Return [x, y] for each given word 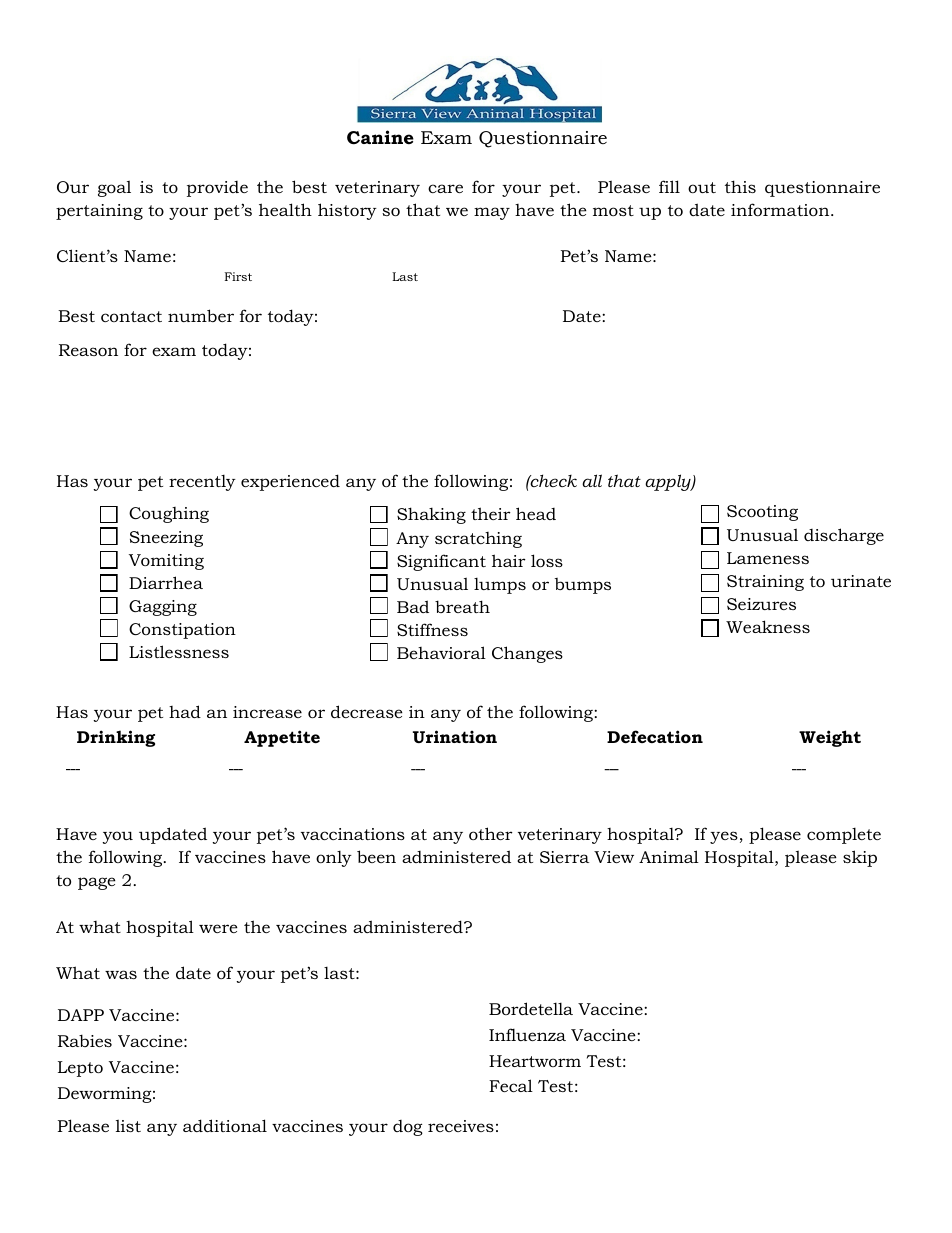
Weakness [768, 626]
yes [724, 837]
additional [225, 1125]
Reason [88, 350]
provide [217, 189]
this [740, 186]
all [592, 480]
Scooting [762, 513]
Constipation [182, 631]
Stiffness [432, 629]
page [97, 883]
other [491, 833]
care [445, 188]
